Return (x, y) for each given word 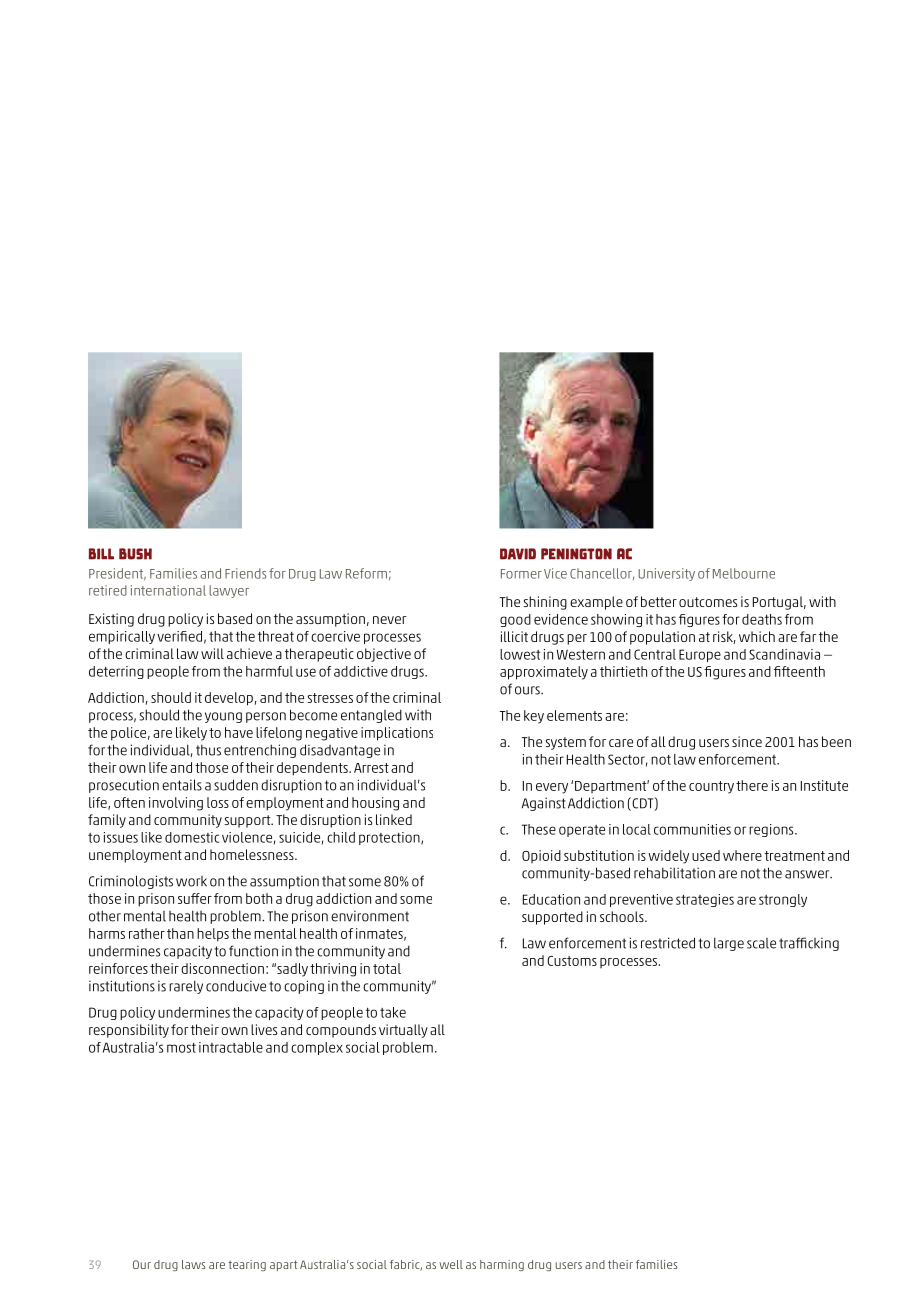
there (752, 785)
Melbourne (744, 573)
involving (176, 804)
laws (193, 1264)
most (181, 1048)
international (168, 590)
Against (544, 804)
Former (521, 574)
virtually (403, 1031)
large (729, 944)
